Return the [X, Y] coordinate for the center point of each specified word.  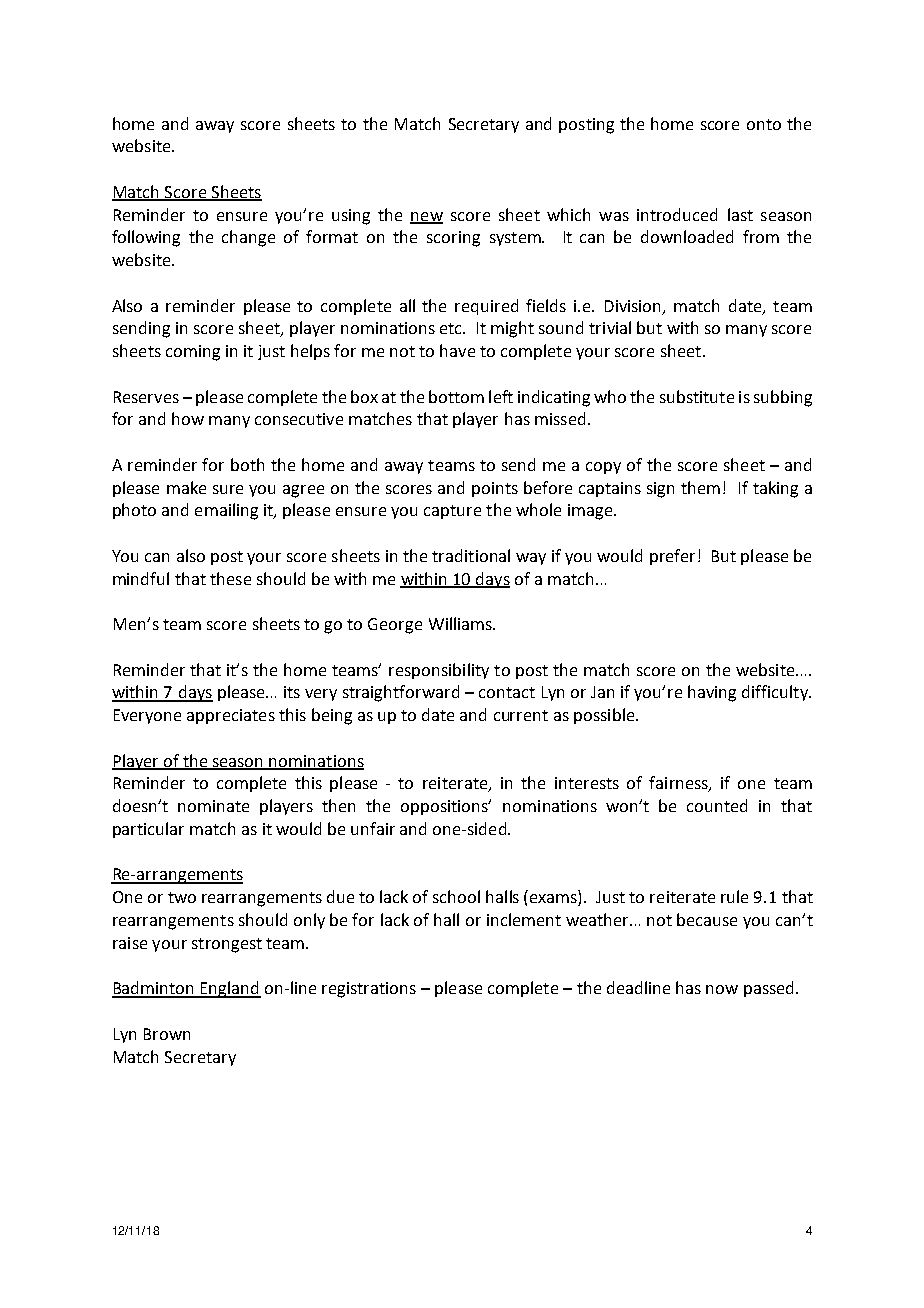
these [230, 578]
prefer [672, 557]
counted [717, 805]
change [248, 238]
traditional [471, 555]
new [426, 217]
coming [193, 353]
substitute [697, 396]
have [457, 350]
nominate [213, 806]
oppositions [446, 807]
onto [764, 124]
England [230, 989]
